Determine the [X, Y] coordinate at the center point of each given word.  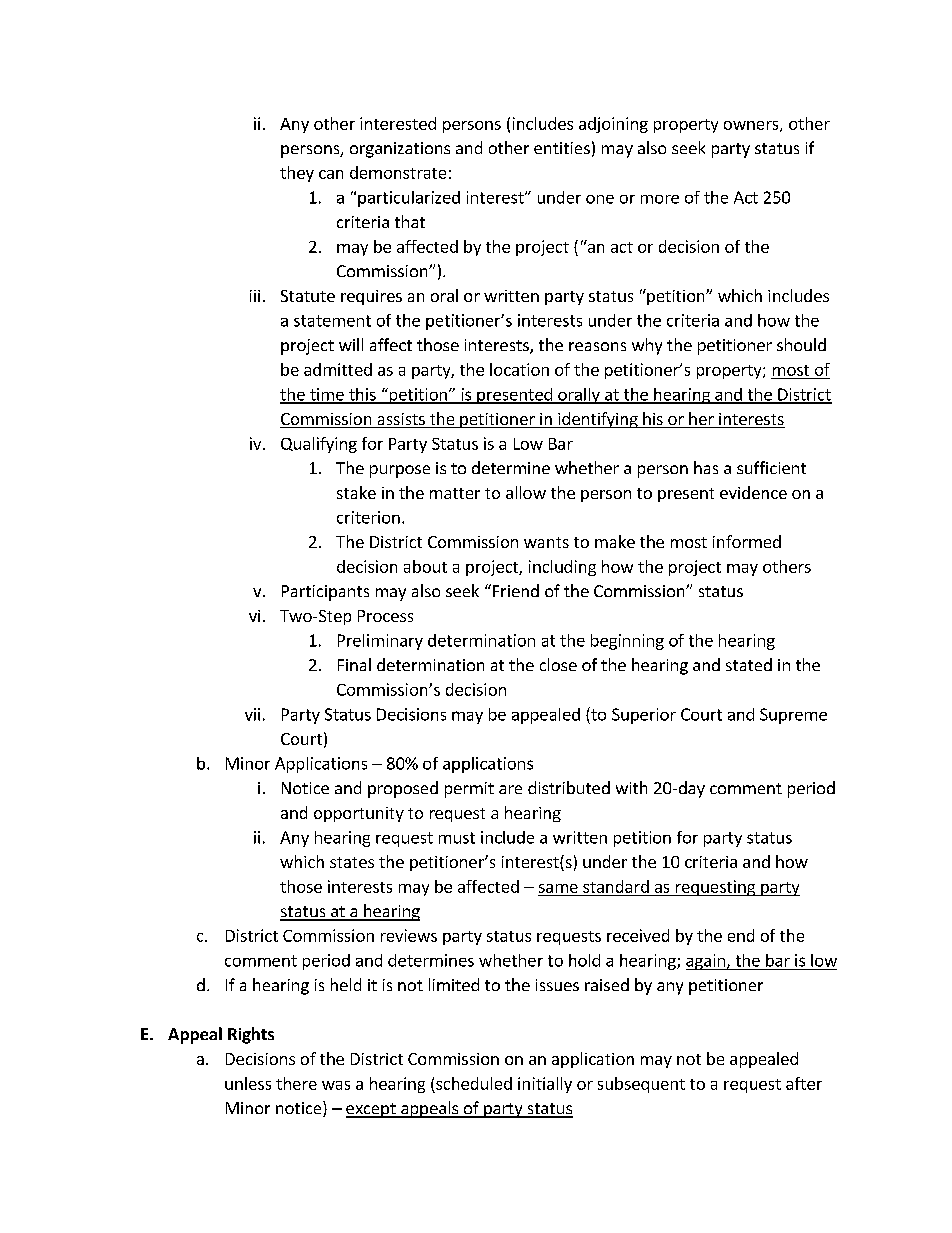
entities [562, 148]
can [331, 174]
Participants [325, 593]
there [296, 1083]
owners [752, 126]
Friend [516, 590]
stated [749, 664]
